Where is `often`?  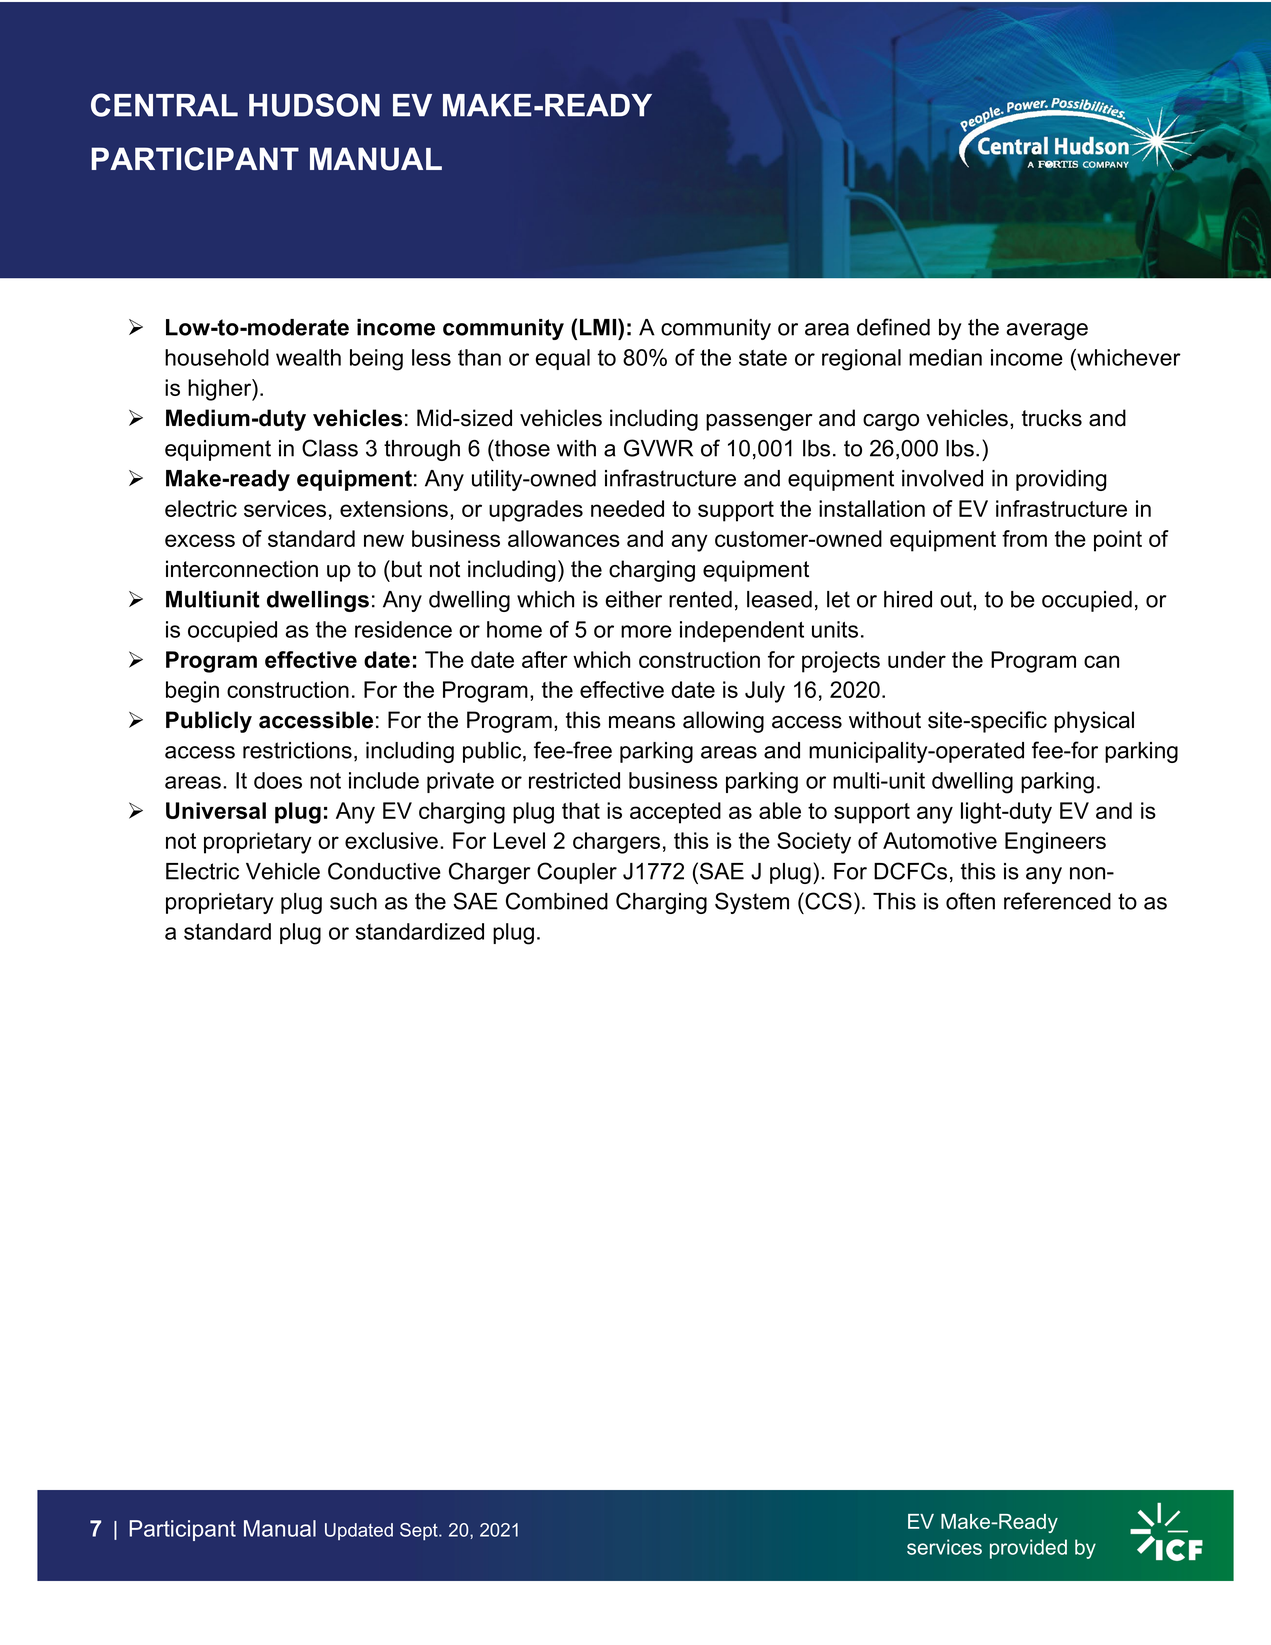
often is located at coordinates (970, 901).
